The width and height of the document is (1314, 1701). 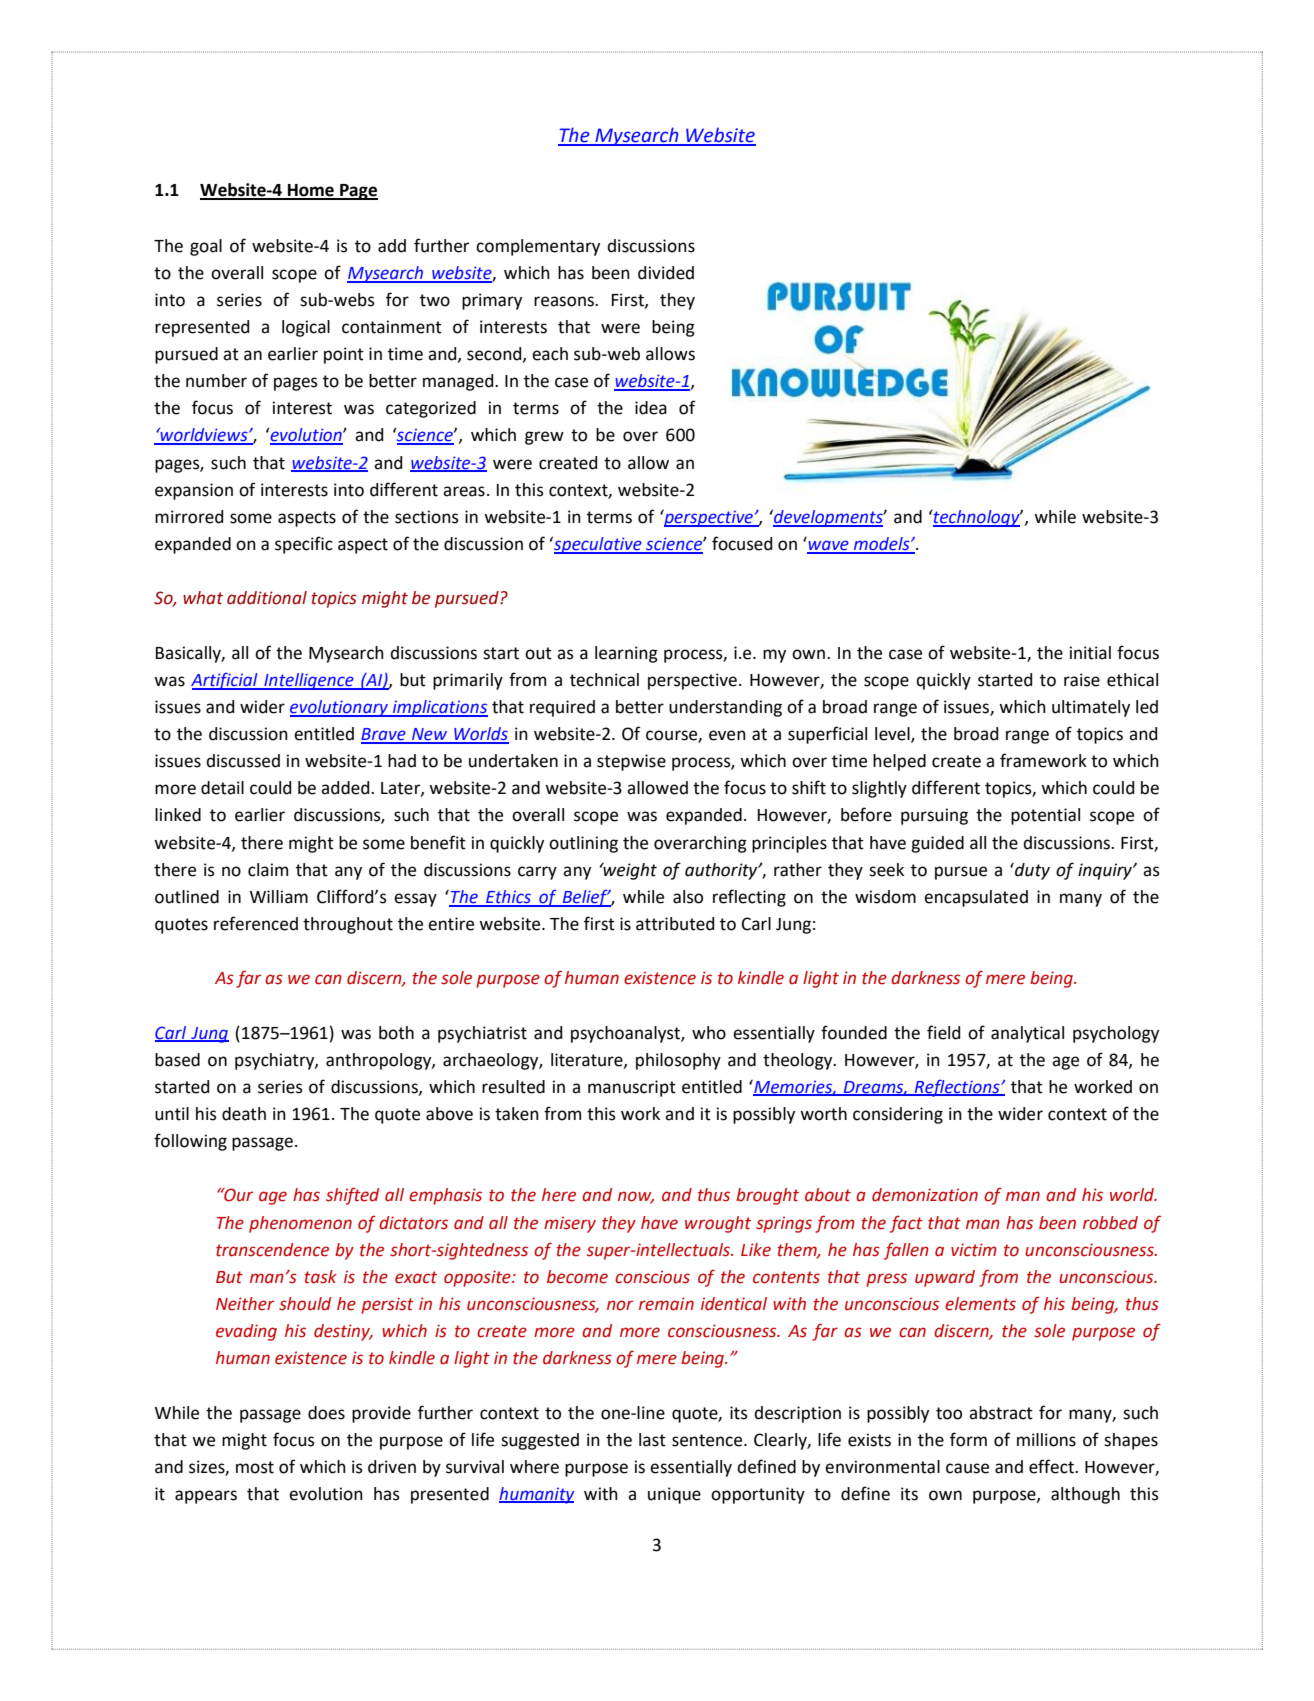 I want to click on last, so click(x=652, y=1440).
